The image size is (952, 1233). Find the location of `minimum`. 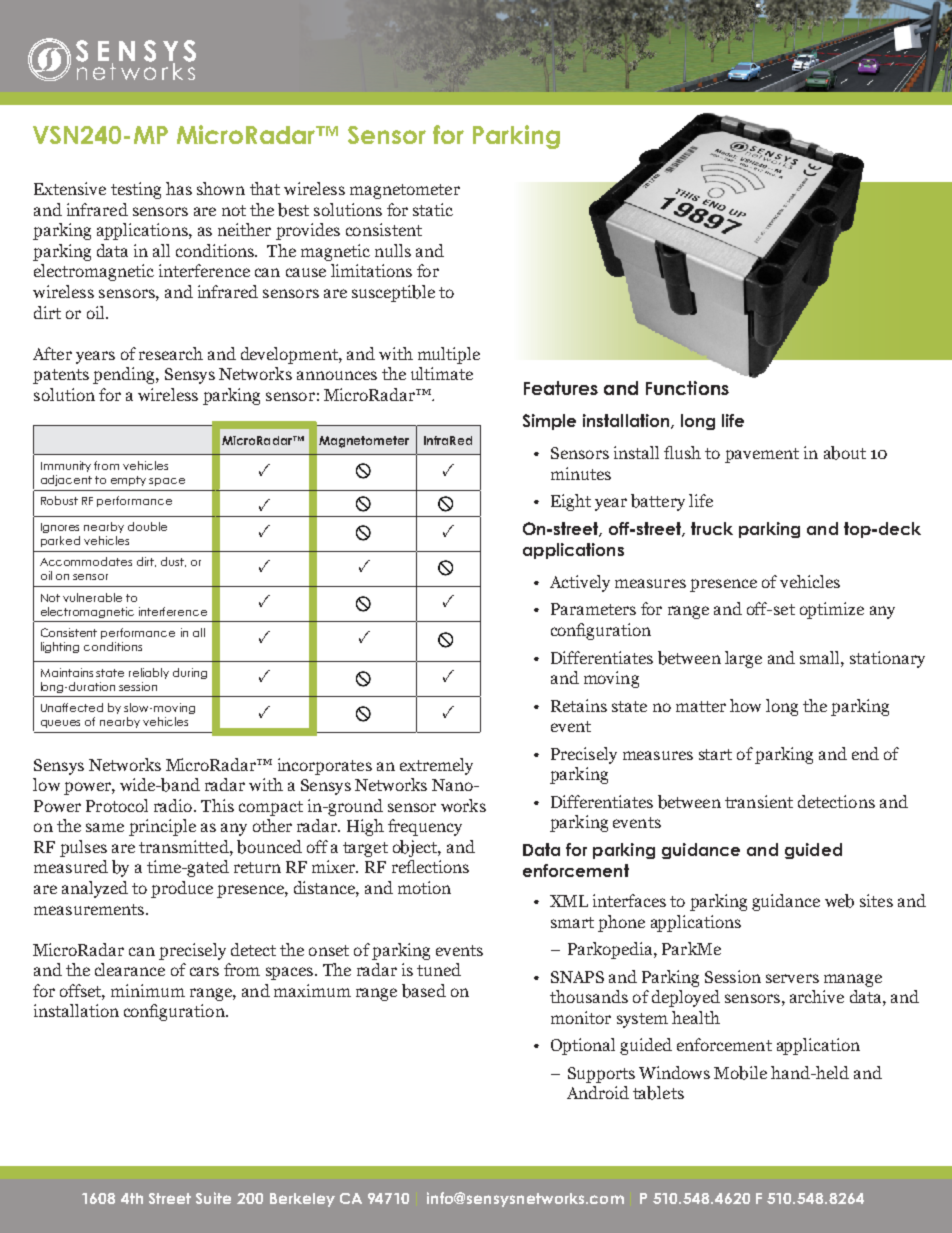

minimum is located at coordinates (148, 990).
